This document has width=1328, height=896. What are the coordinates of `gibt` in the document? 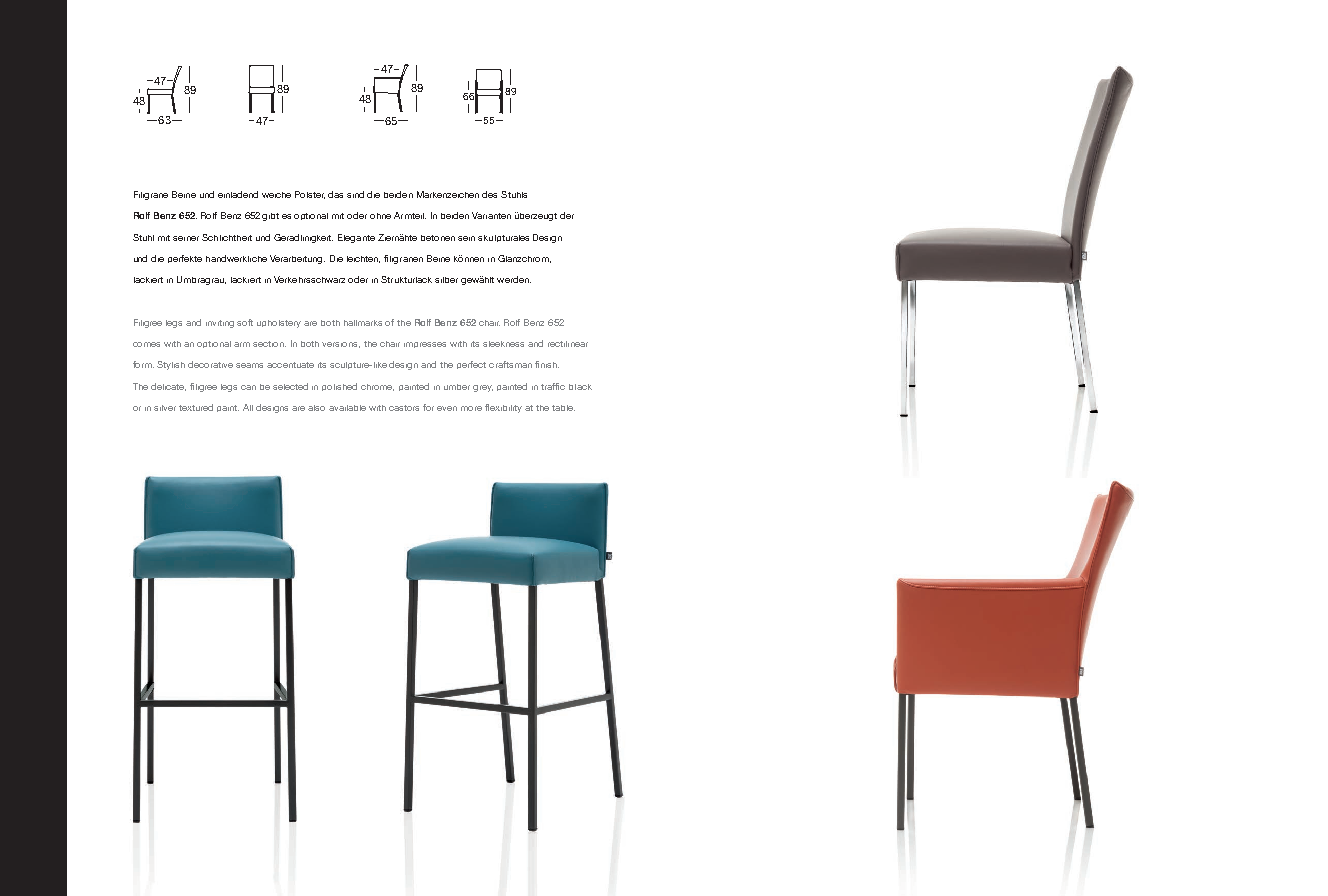 It's located at (270, 217).
